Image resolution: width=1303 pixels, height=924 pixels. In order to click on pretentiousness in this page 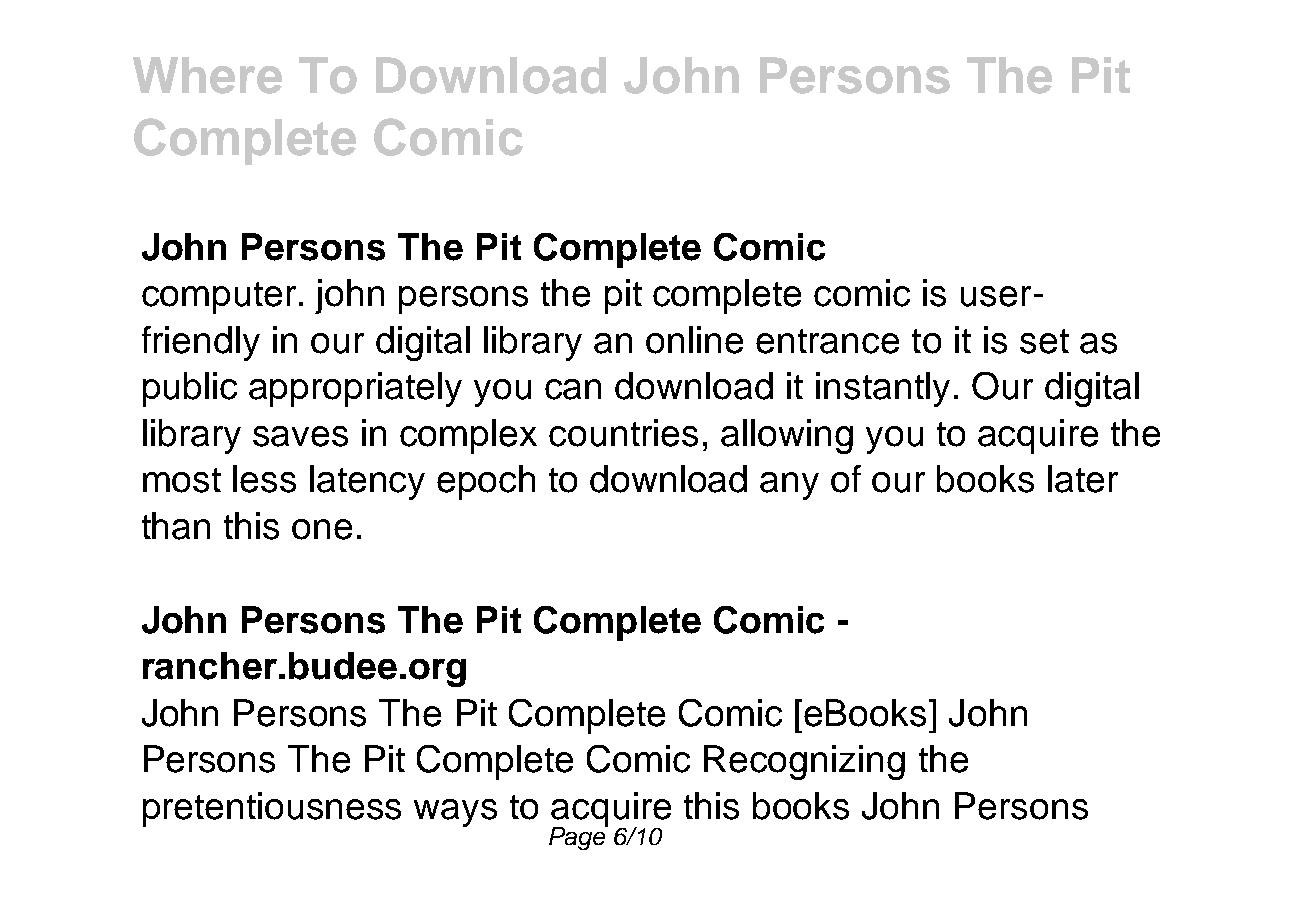, I will do `click(272, 809)`.
